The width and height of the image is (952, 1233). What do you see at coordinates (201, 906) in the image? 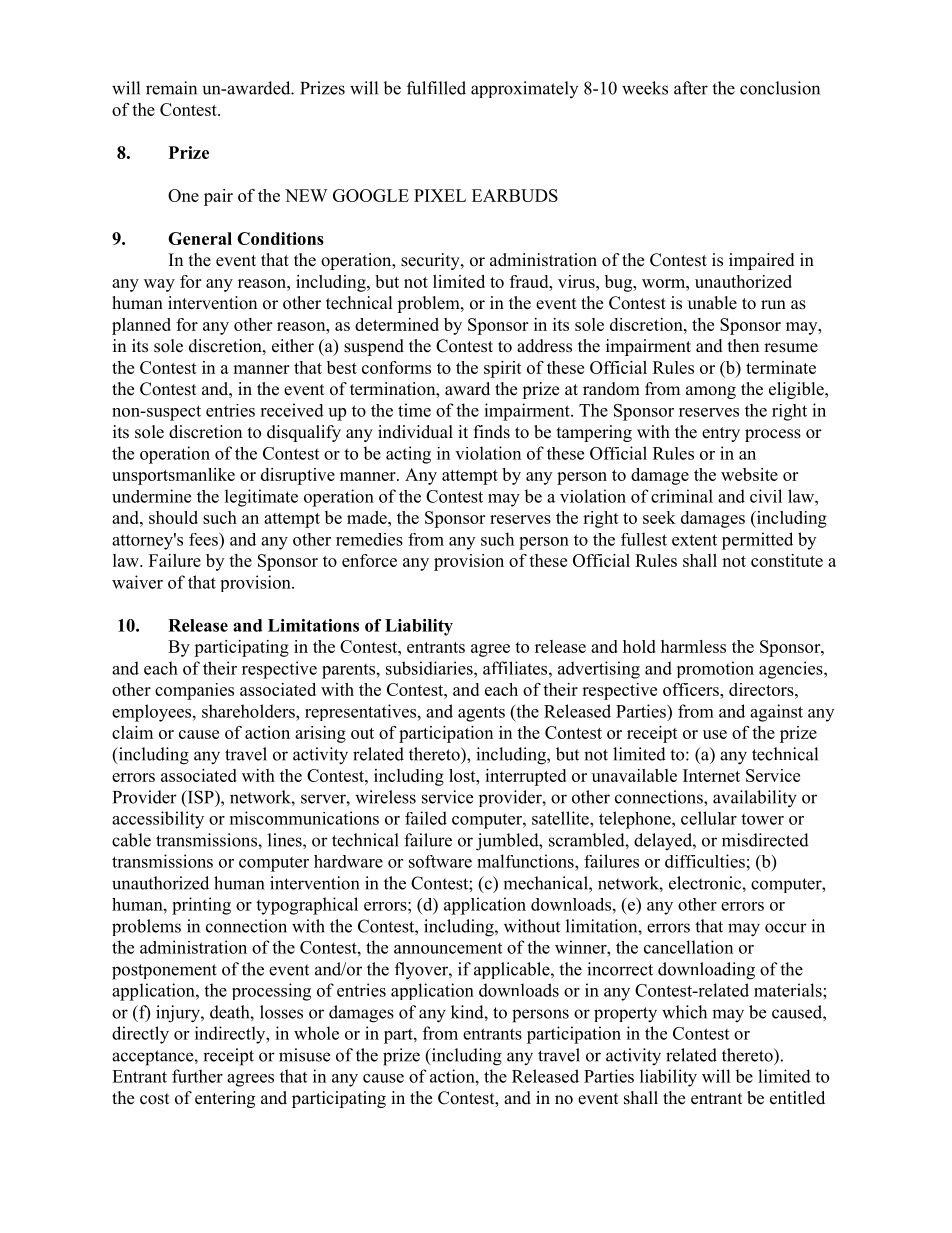
I see `printing` at bounding box center [201, 906].
